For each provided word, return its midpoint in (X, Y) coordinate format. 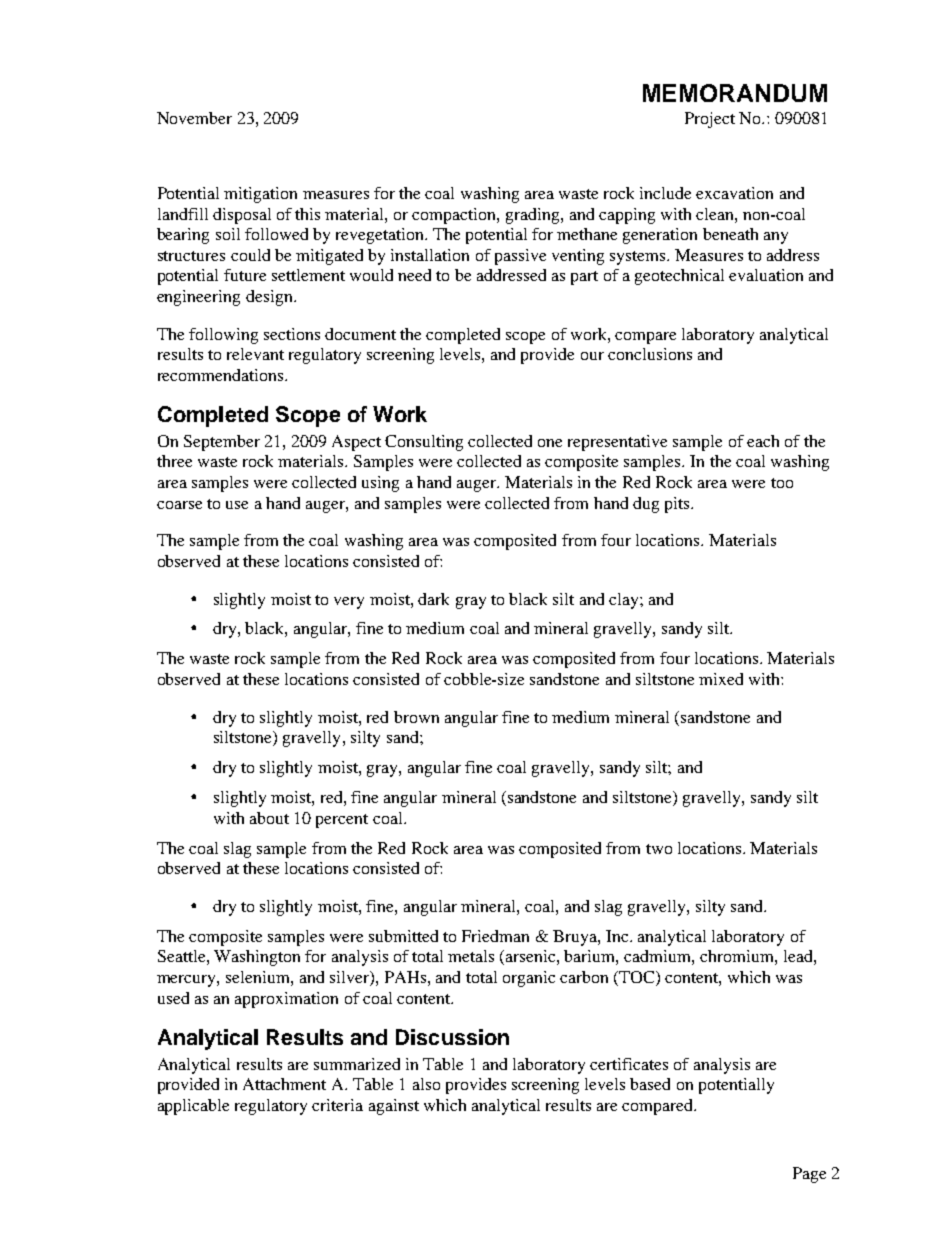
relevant (255, 354)
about (269, 818)
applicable (193, 1107)
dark (433, 599)
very (349, 603)
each (763, 441)
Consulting (424, 443)
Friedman (495, 936)
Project (710, 120)
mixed (721, 679)
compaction (455, 216)
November (194, 118)
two (659, 849)
